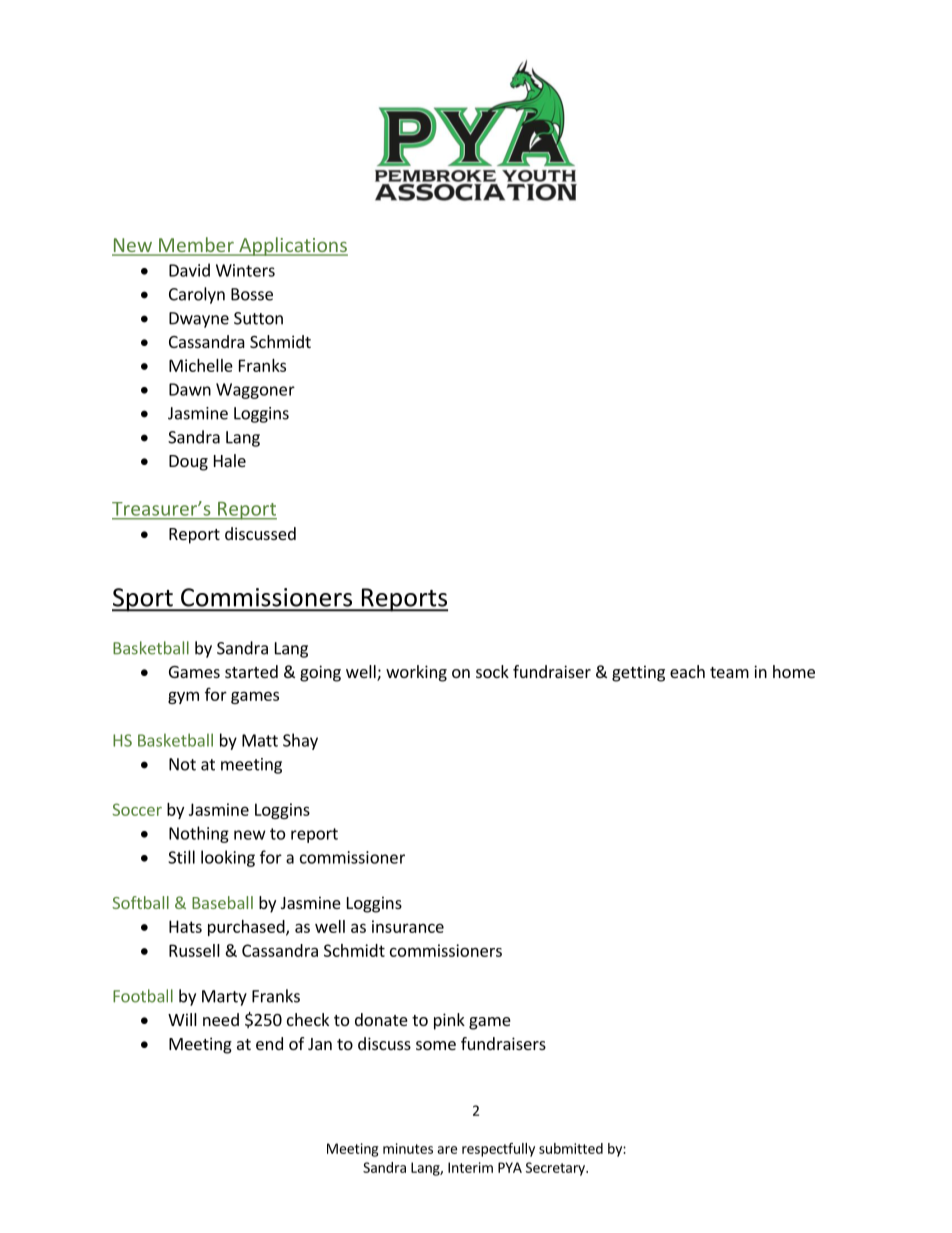 The image size is (952, 1233). I want to click on each, so click(687, 671).
